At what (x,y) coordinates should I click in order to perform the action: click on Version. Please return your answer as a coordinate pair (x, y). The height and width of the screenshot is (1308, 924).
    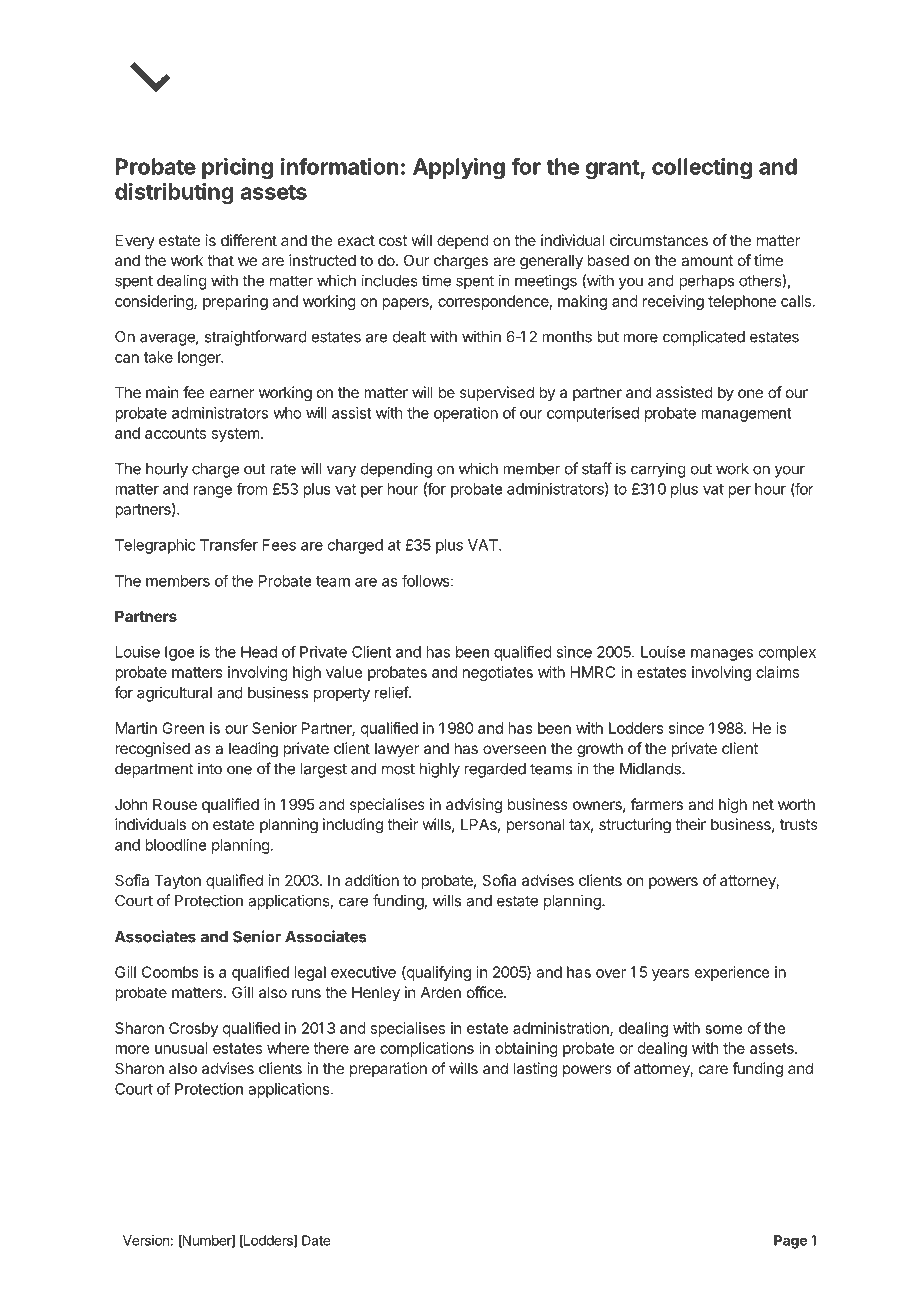
    Looking at the image, I should click on (146, 1240).
